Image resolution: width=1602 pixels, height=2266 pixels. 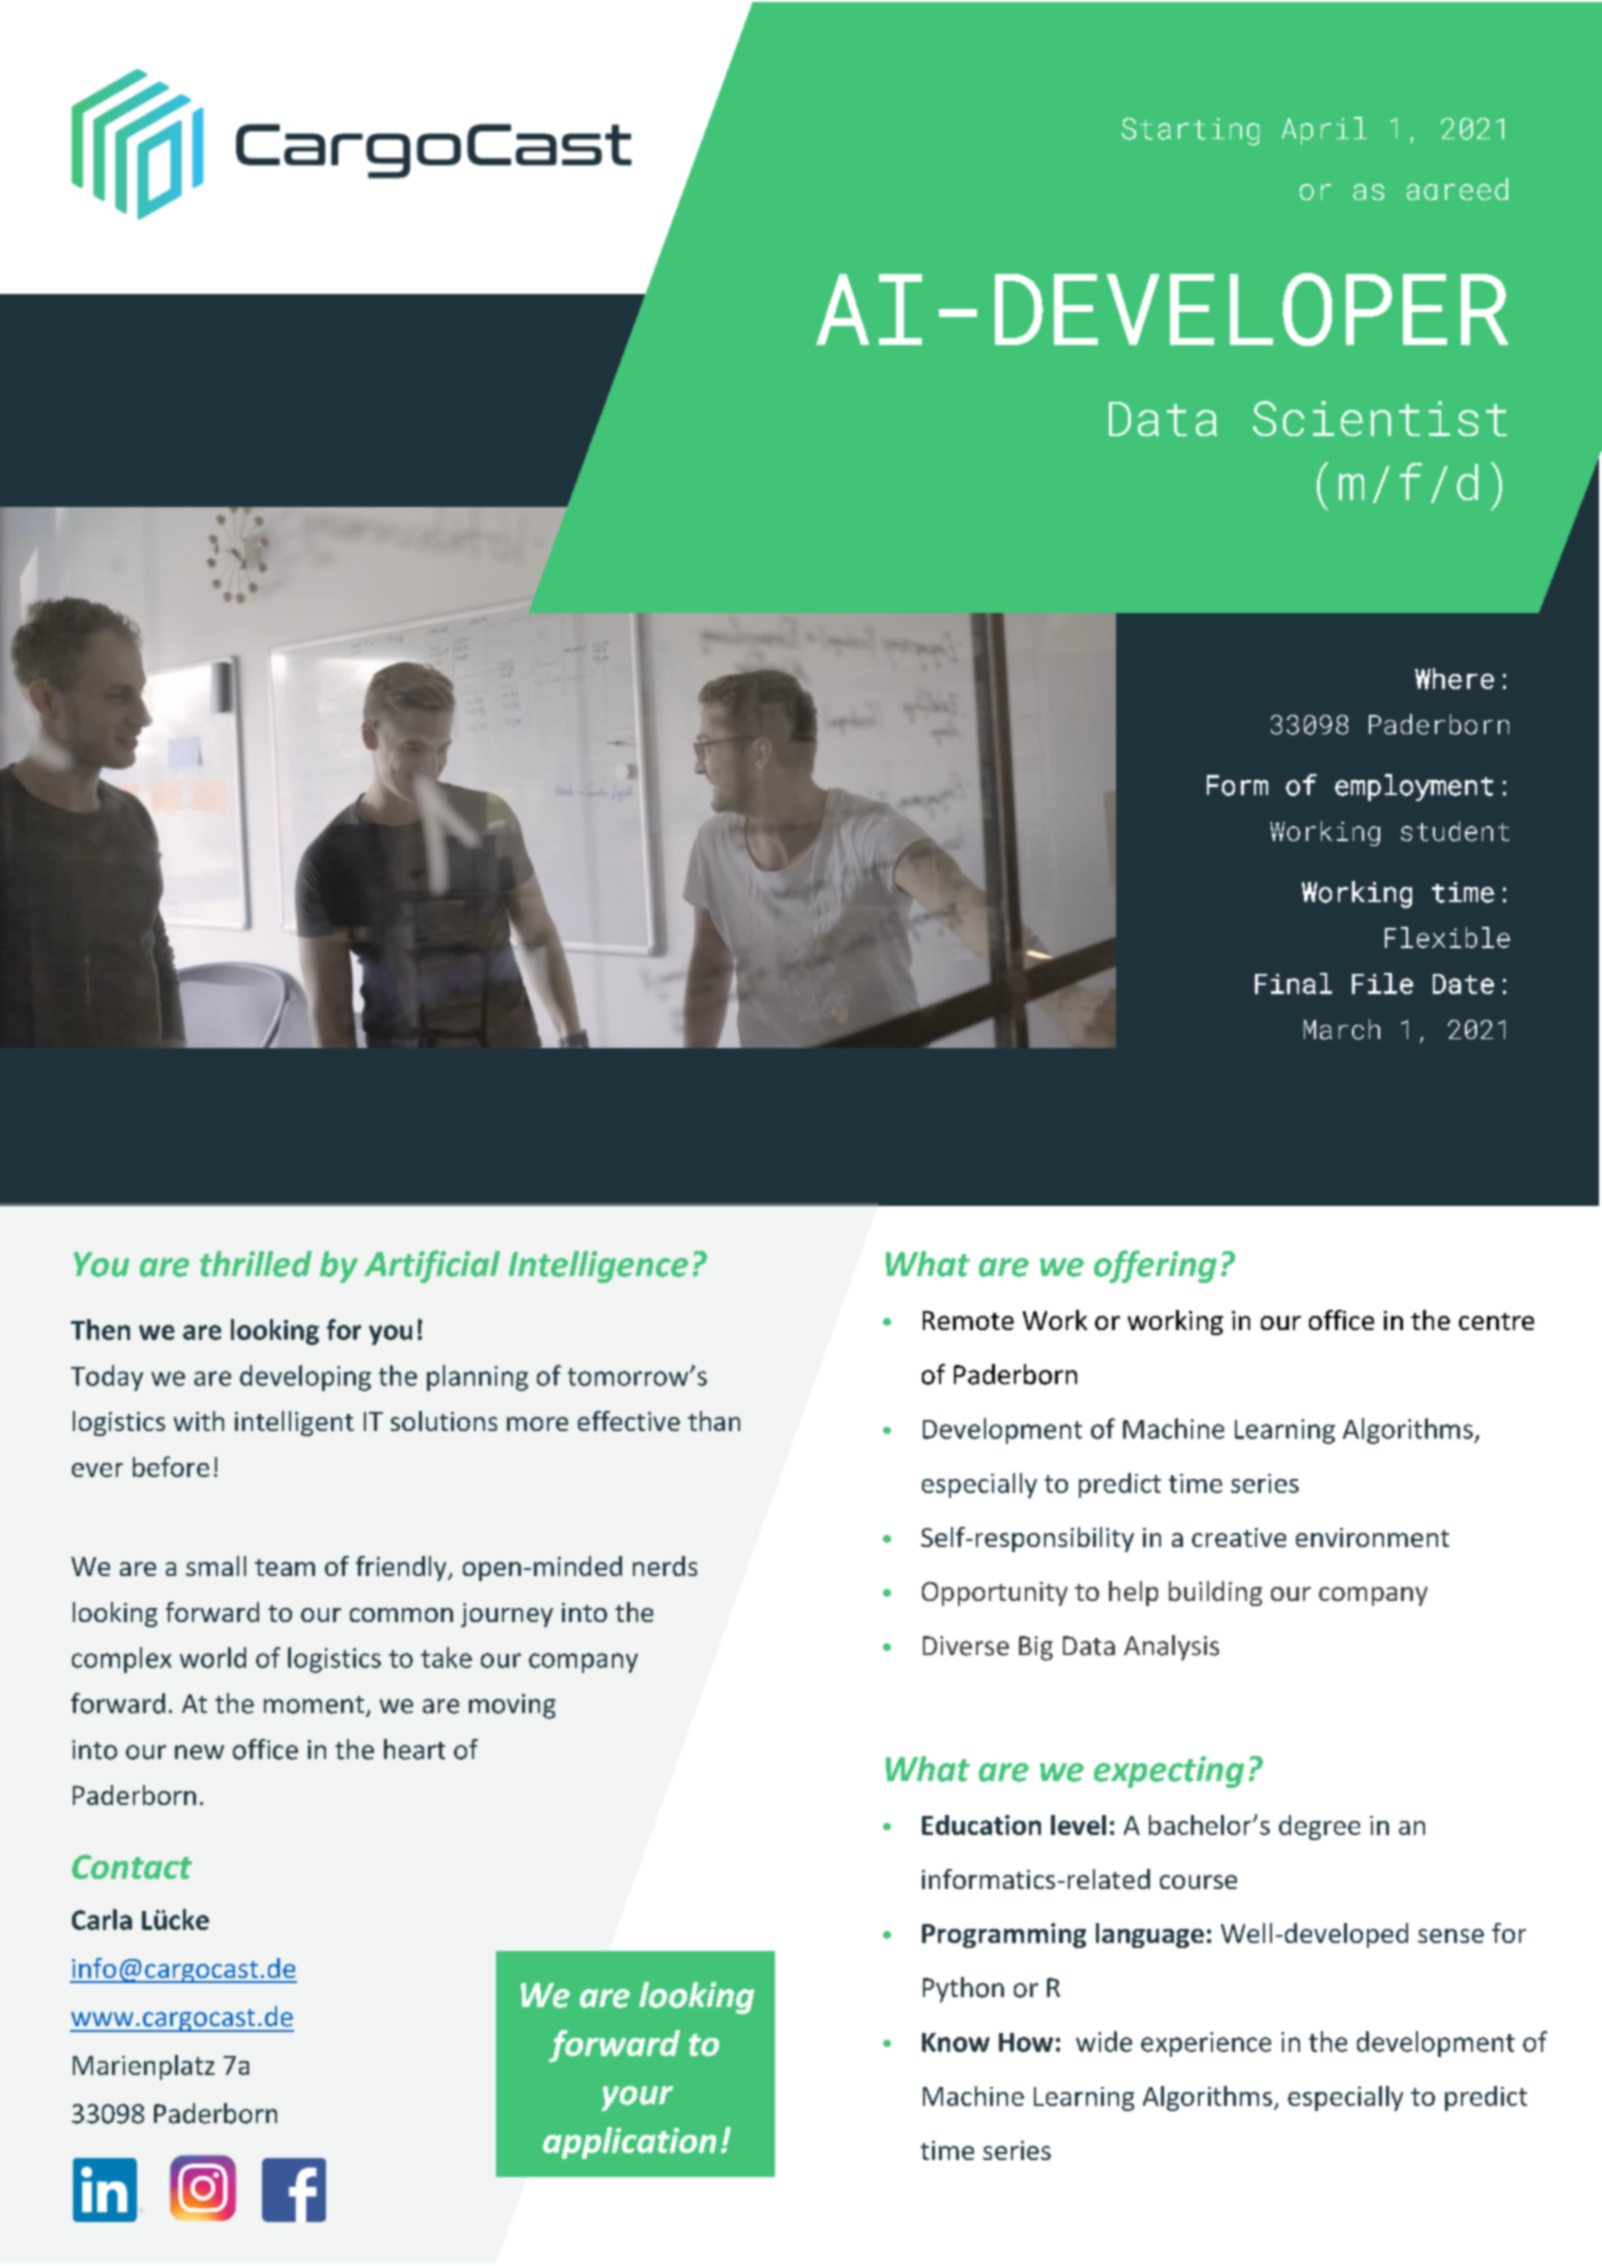 What do you see at coordinates (1190, 132) in the image?
I see `Starting` at bounding box center [1190, 132].
